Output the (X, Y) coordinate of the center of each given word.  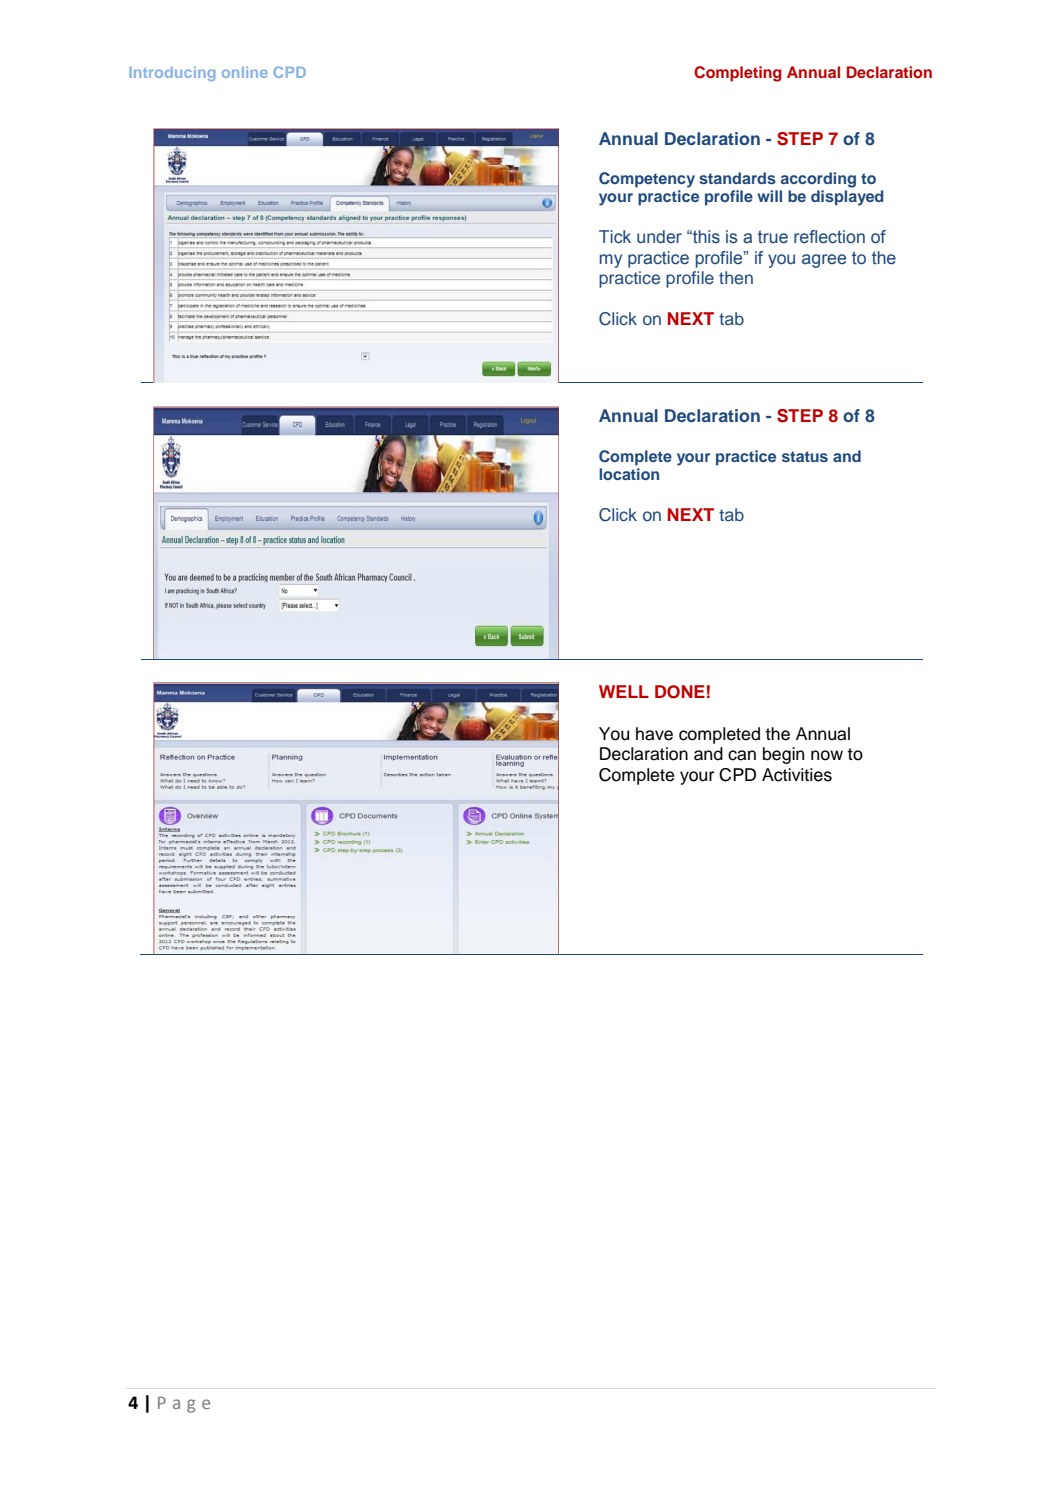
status (805, 456)
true (773, 237)
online (245, 72)
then (736, 277)
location (629, 474)
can (742, 755)
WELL (624, 691)
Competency (647, 180)
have (654, 734)
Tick (615, 237)
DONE (680, 692)
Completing (738, 74)
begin (783, 755)
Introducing (172, 74)
